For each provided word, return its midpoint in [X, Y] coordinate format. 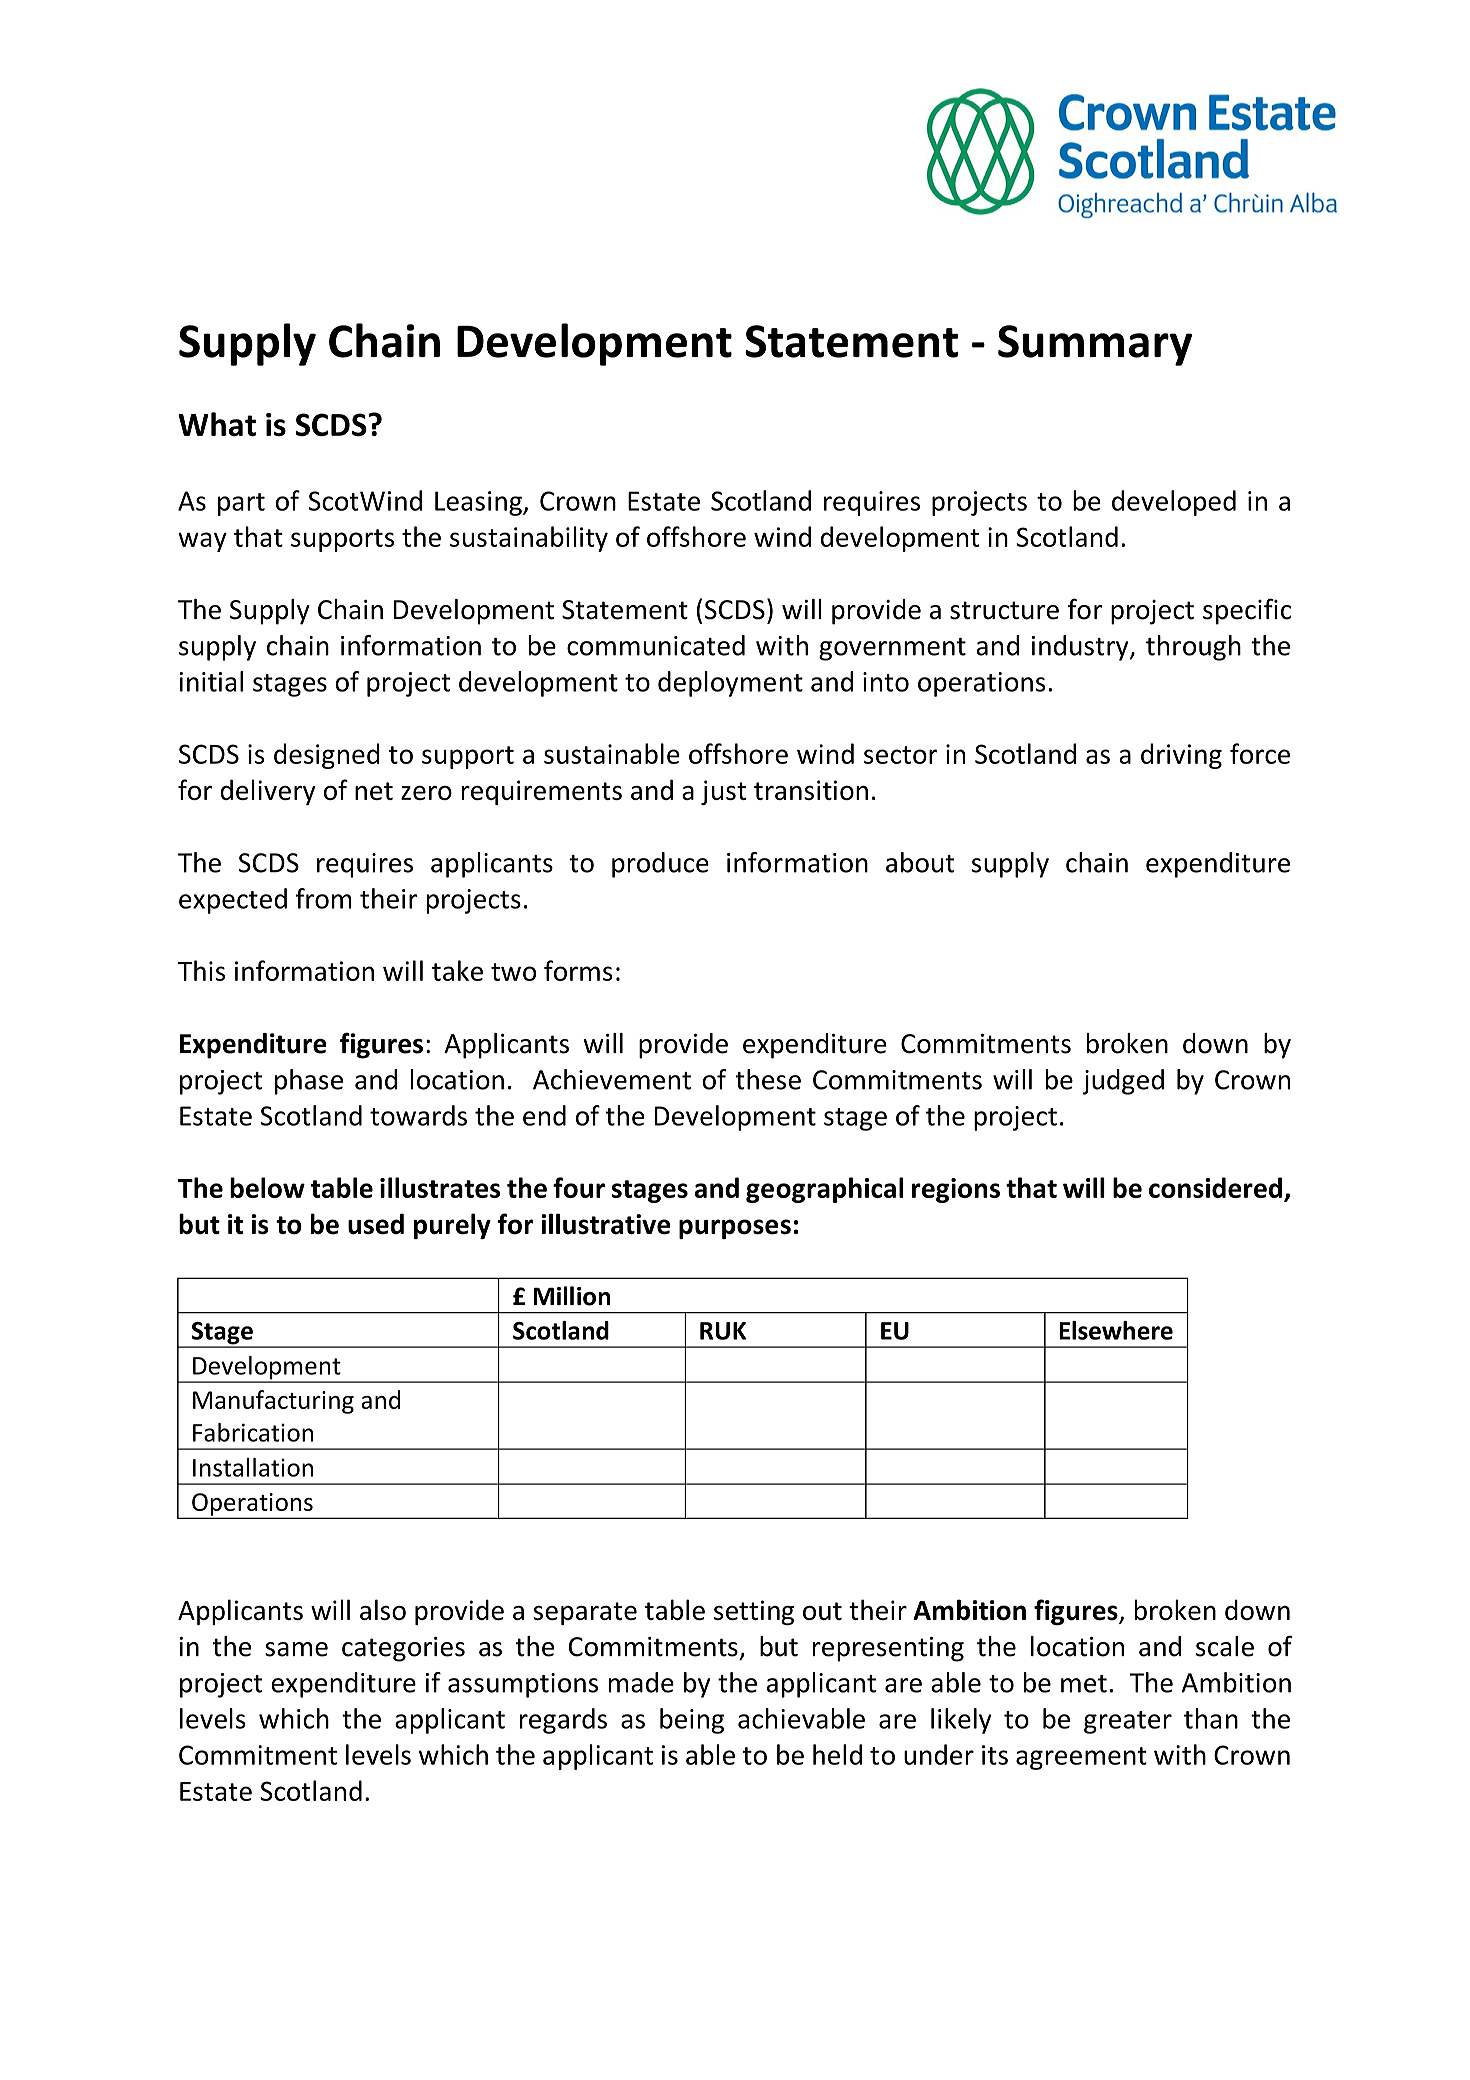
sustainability [529, 539]
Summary [1095, 345]
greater [1128, 1722]
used [376, 1224]
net [374, 791]
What [217, 424]
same [296, 1649]
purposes [735, 1229]
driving [1181, 756]
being [692, 1721]
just [723, 792]
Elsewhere [1116, 1330]
